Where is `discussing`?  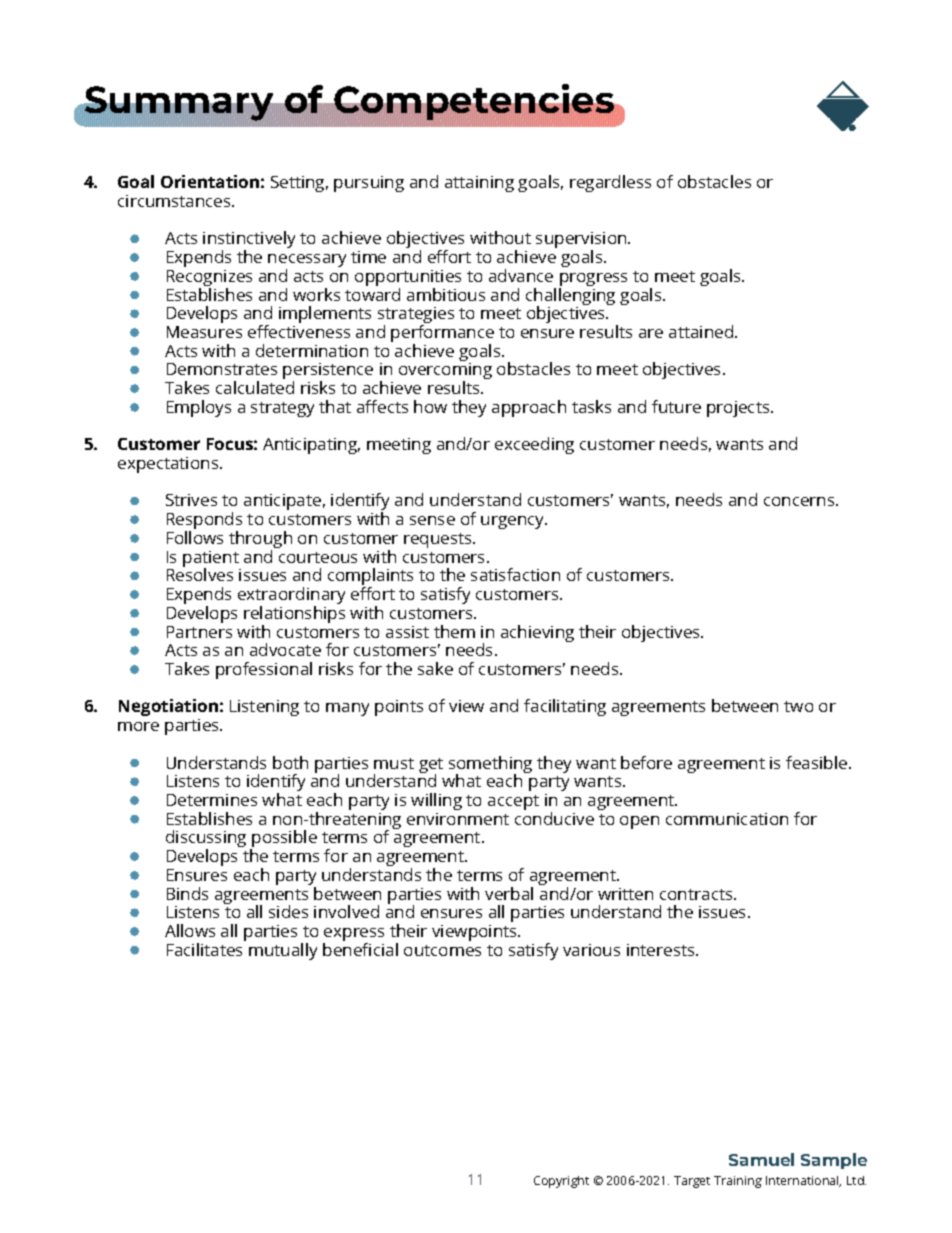
discussing is located at coordinates (206, 840).
